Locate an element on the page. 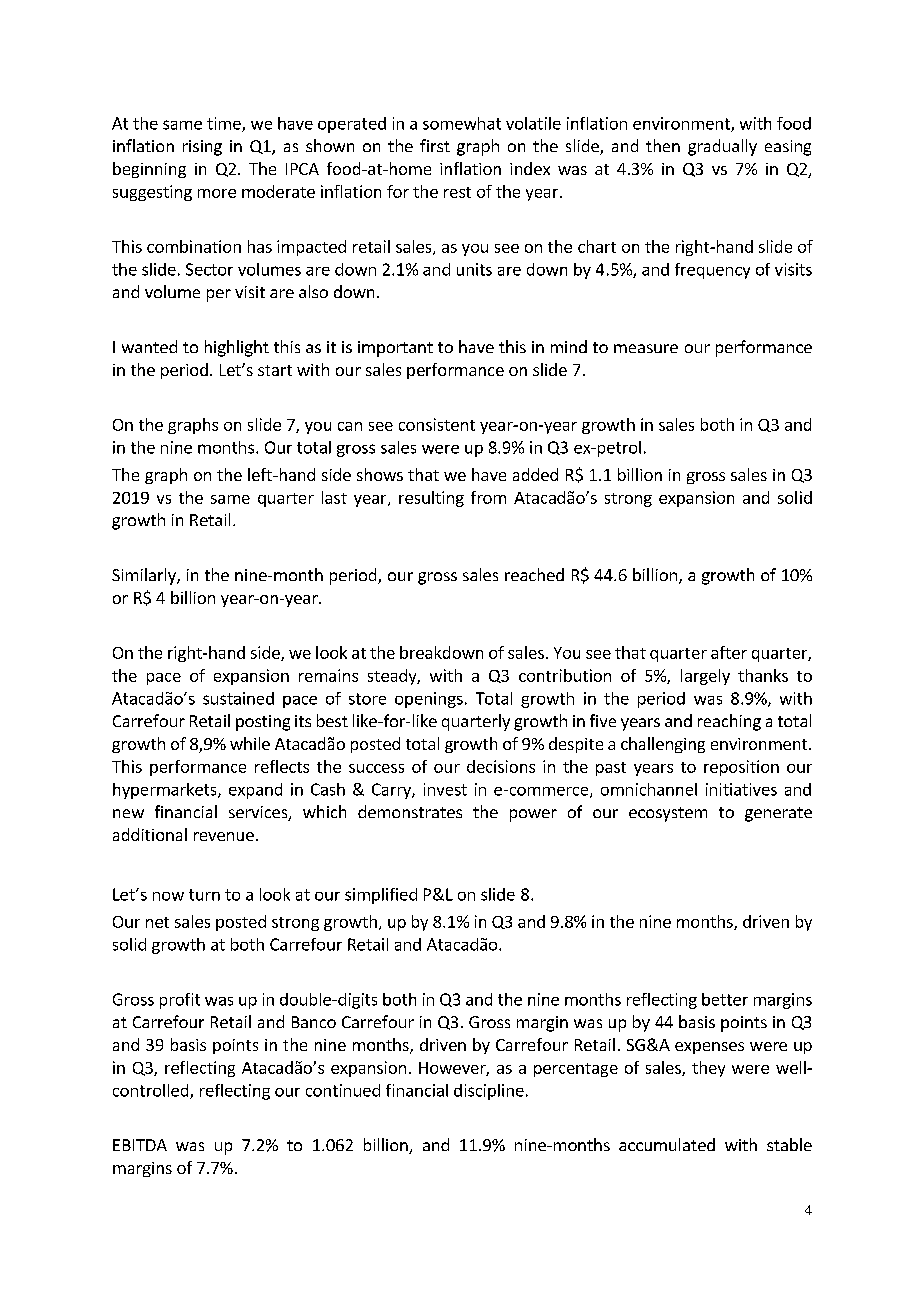 This document has height=1308, width=924. measure is located at coordinates (646, 348).
